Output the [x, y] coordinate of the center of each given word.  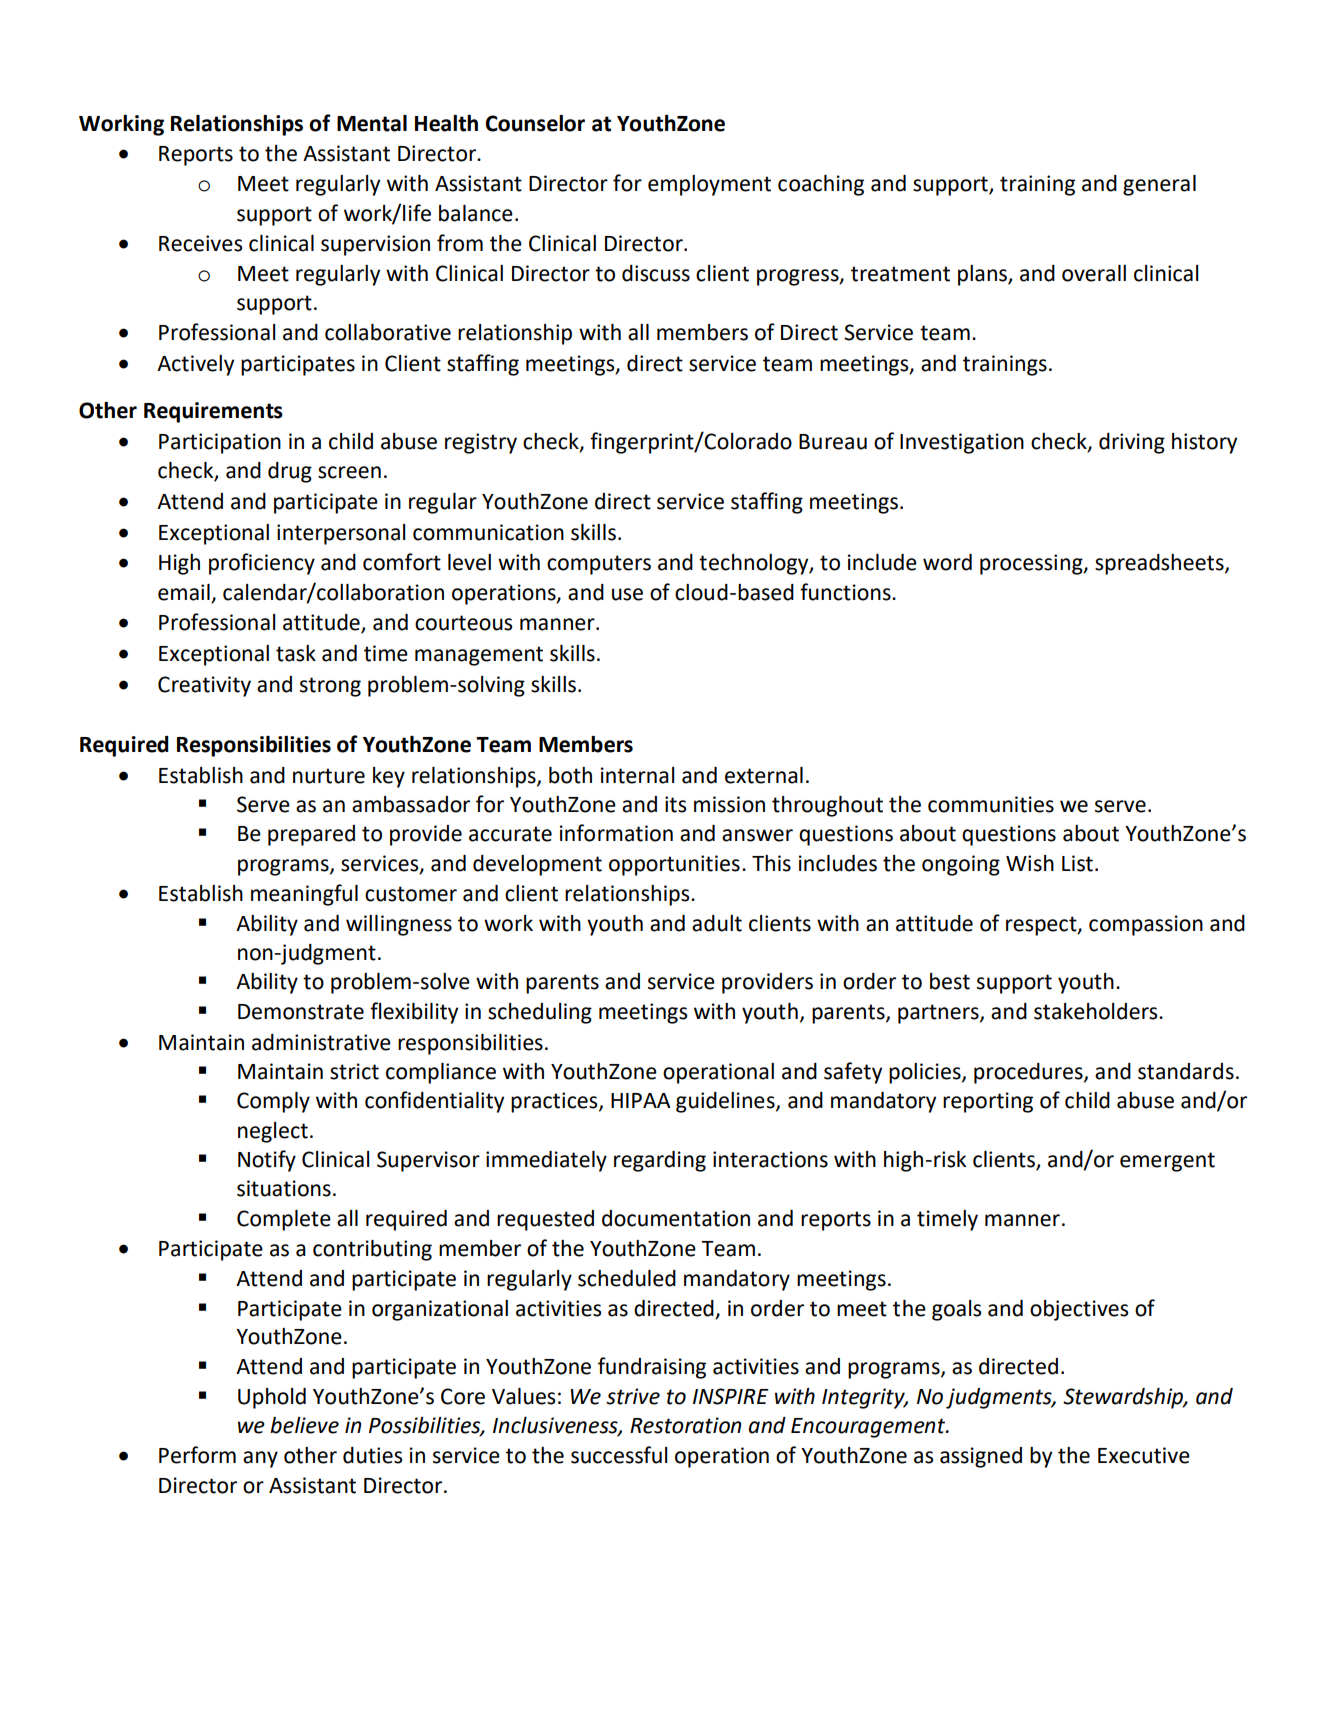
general [1159, 185]
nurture [329, 776]
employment [709, 185]
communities [991, 804]
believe [304, 1425]
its [675, 804]
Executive [1144, 1455]
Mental [372, 123]
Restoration [686, 1425]
